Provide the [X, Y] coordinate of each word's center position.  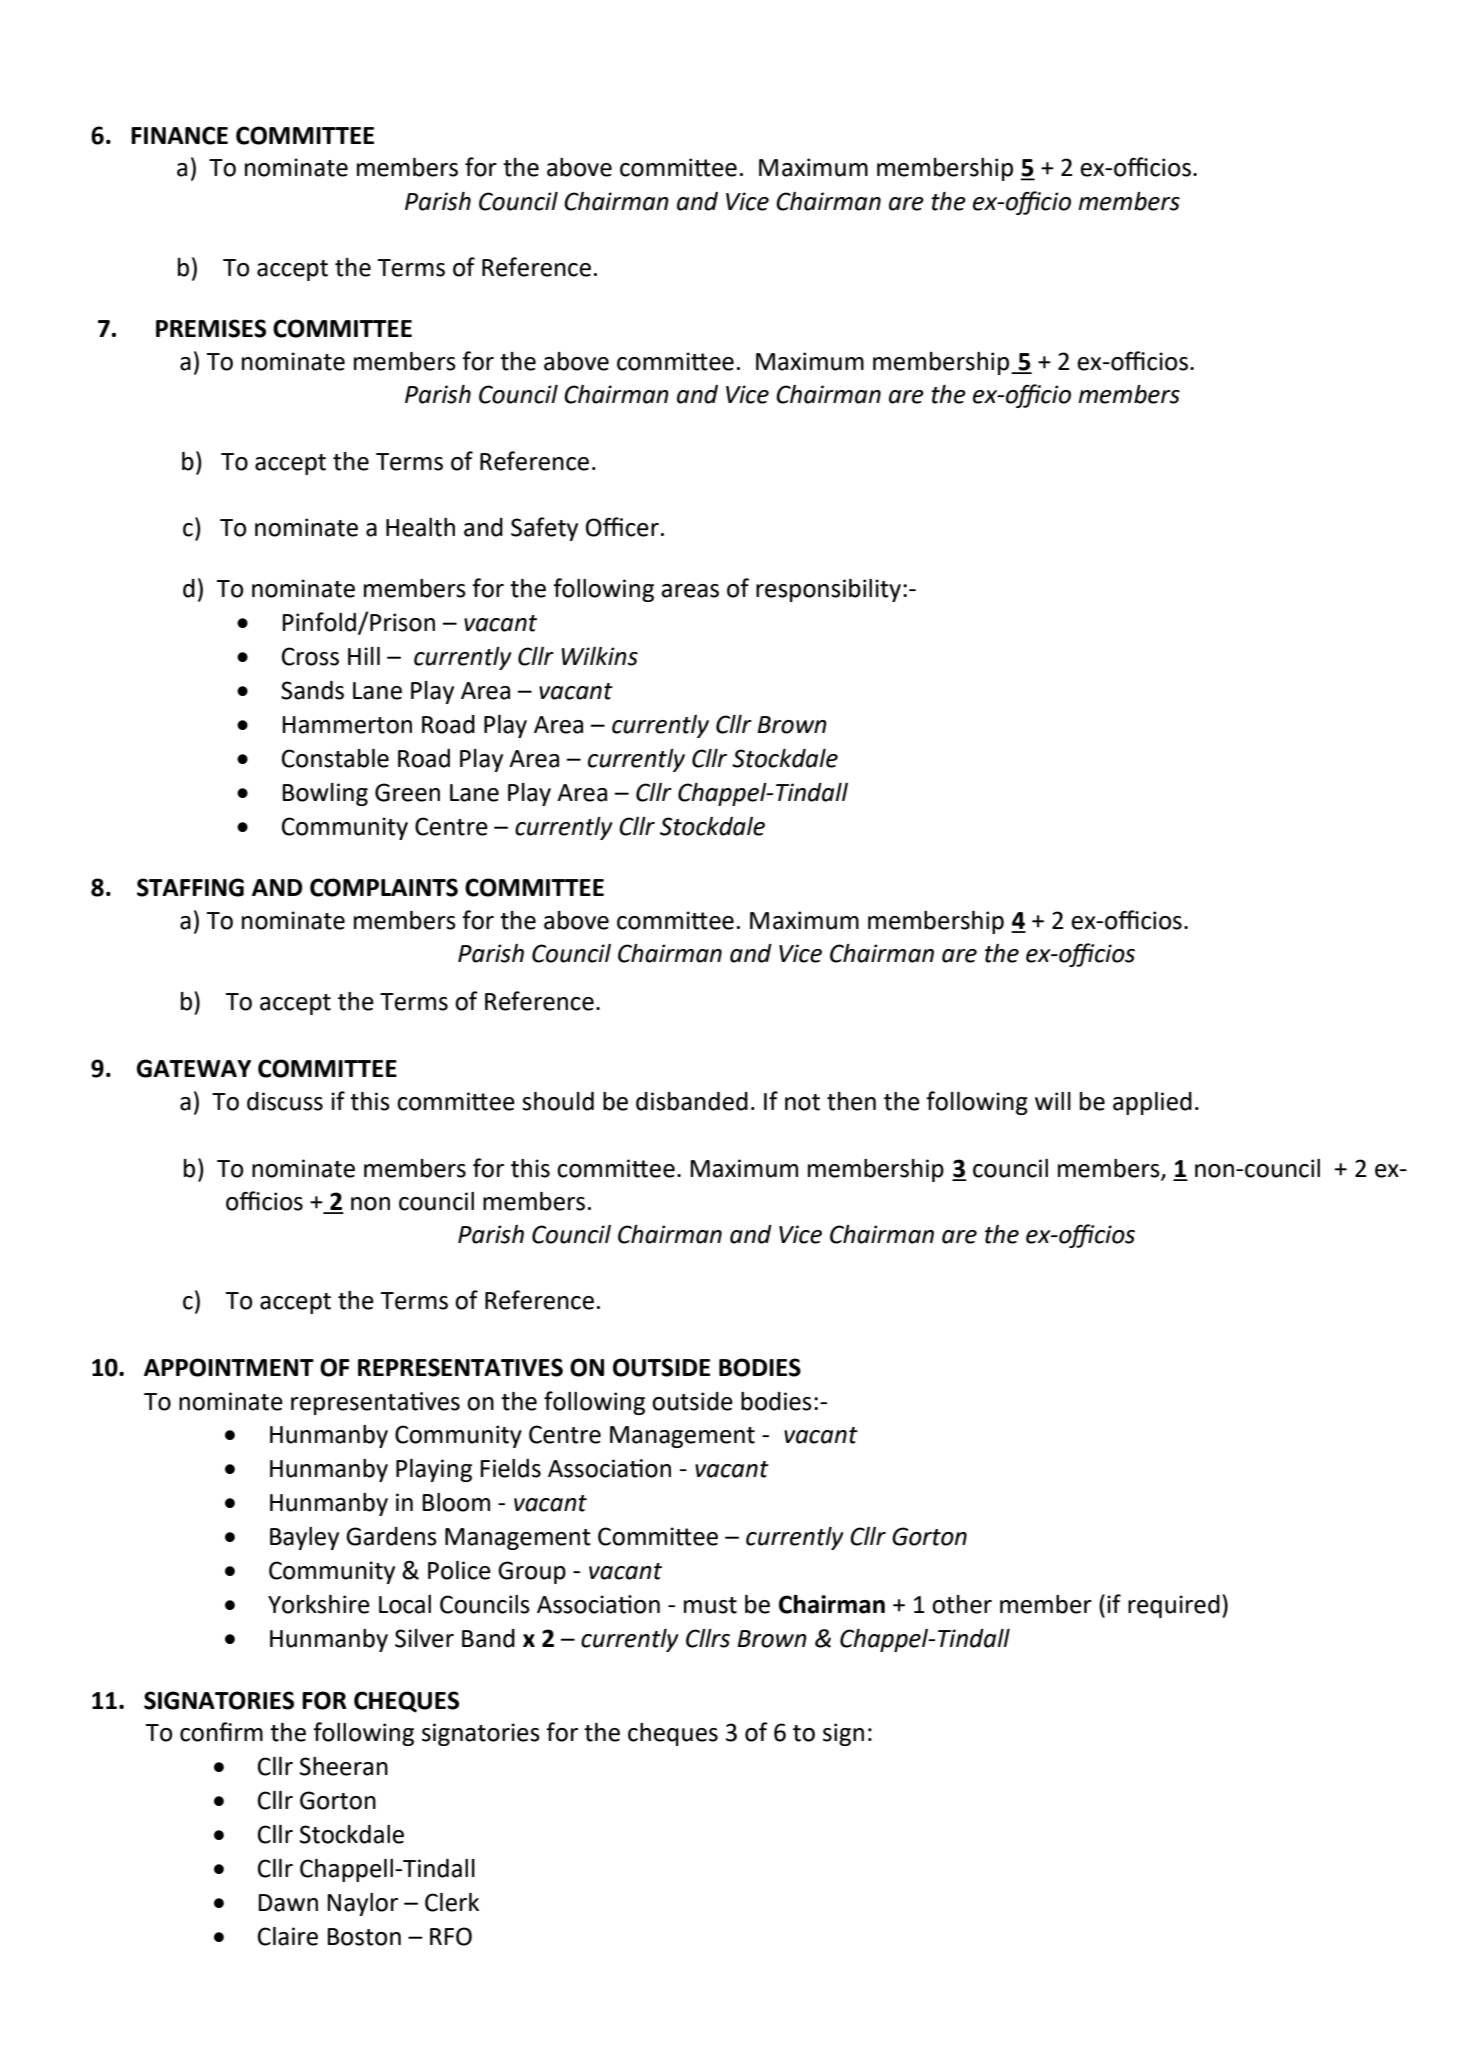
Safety [544, 529]
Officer [622, 527]
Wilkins [600, 656]
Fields [510, 1468]
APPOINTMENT [229, 1367]
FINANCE [179, 135]
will [1053, 1101]
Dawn [288, 1903]
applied [1152, 1103]
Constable [335, 758]
